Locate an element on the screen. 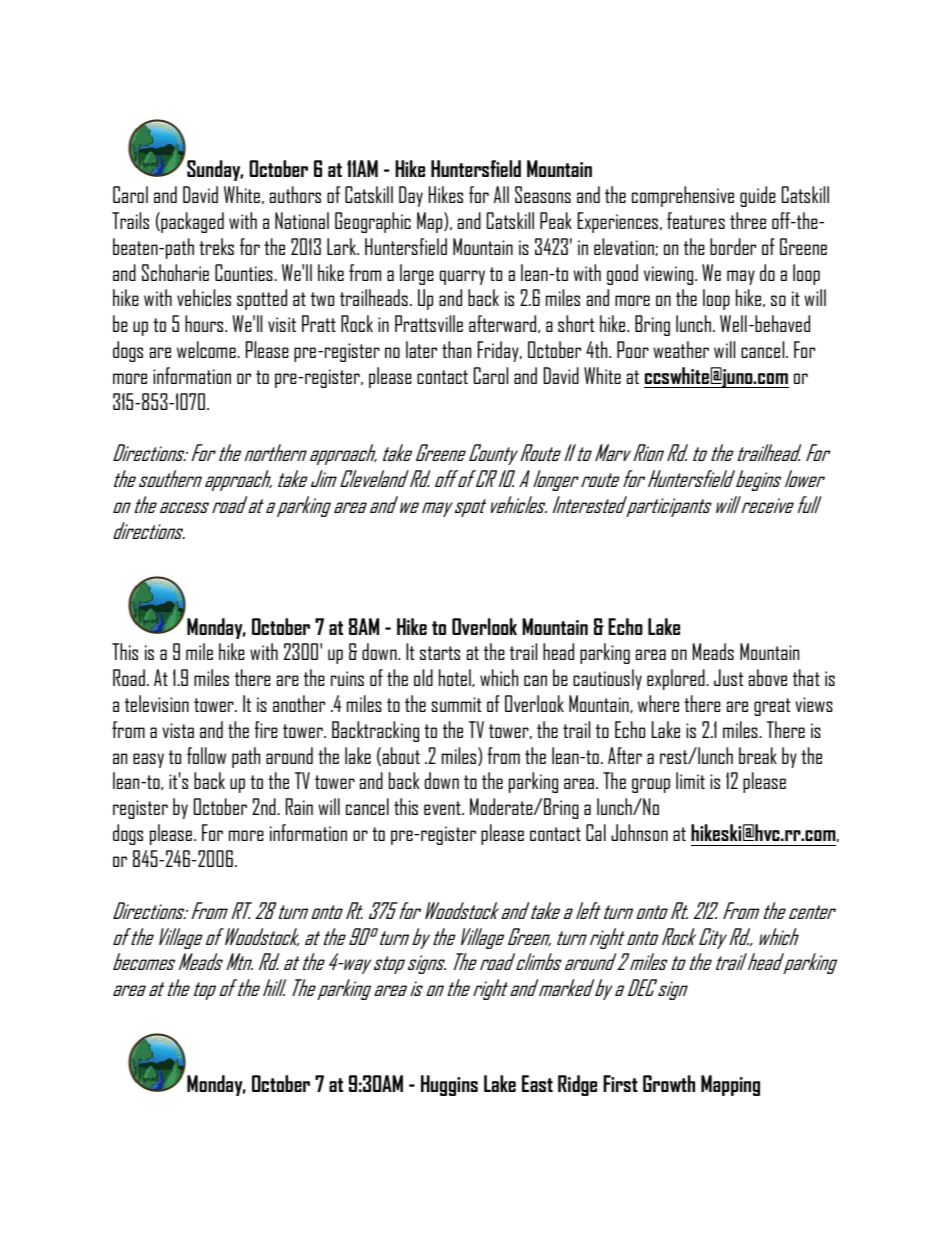 The image size is (952, 1233). Huggins is located at coordinates (449, 1085).
